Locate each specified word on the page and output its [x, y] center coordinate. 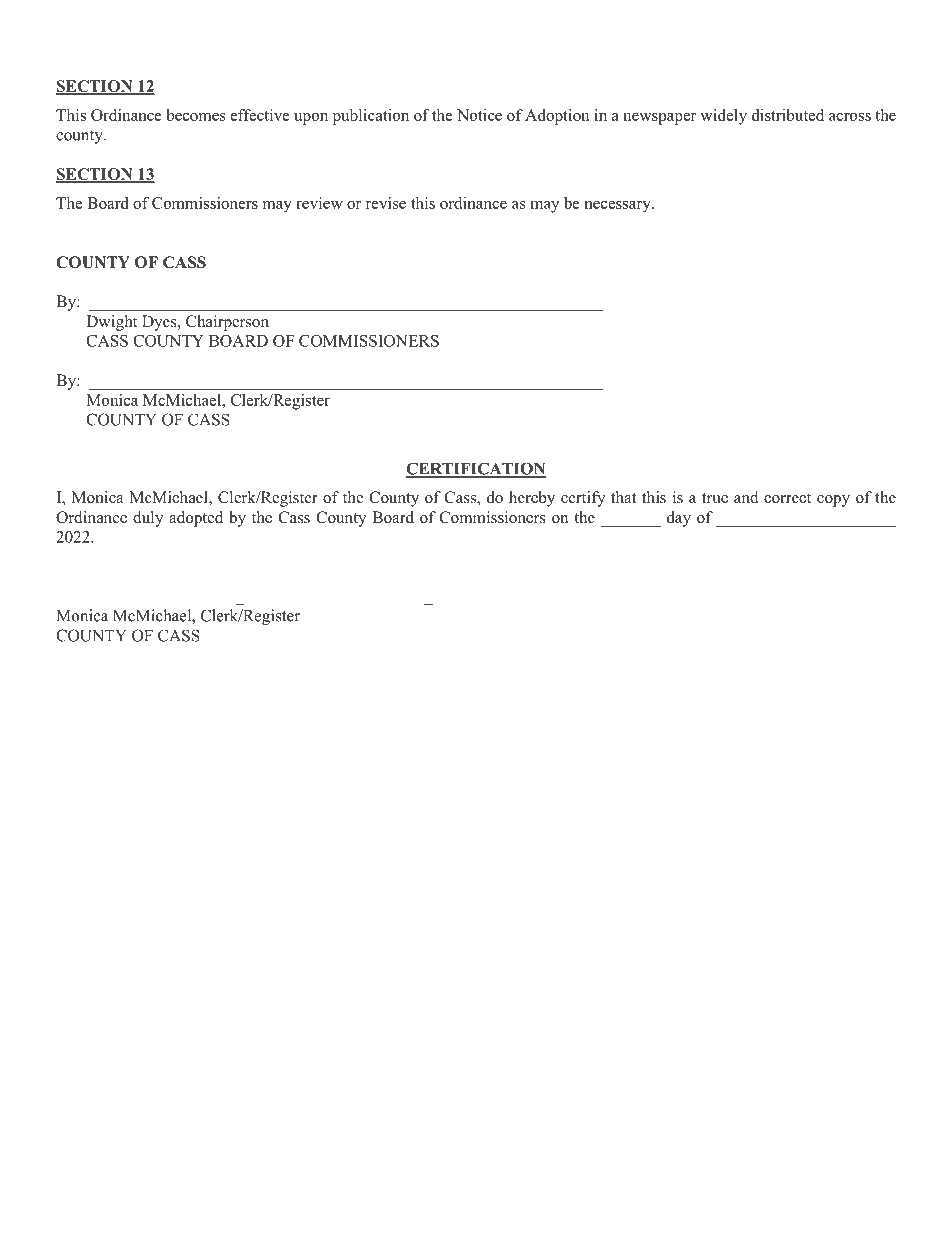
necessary [618, 207]
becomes [196, 115]
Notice [479, 115]
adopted [196, 519]
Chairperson [227, 323]
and [746, 497]
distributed [788, 115]
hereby [532, 499]
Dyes [160, 323]
